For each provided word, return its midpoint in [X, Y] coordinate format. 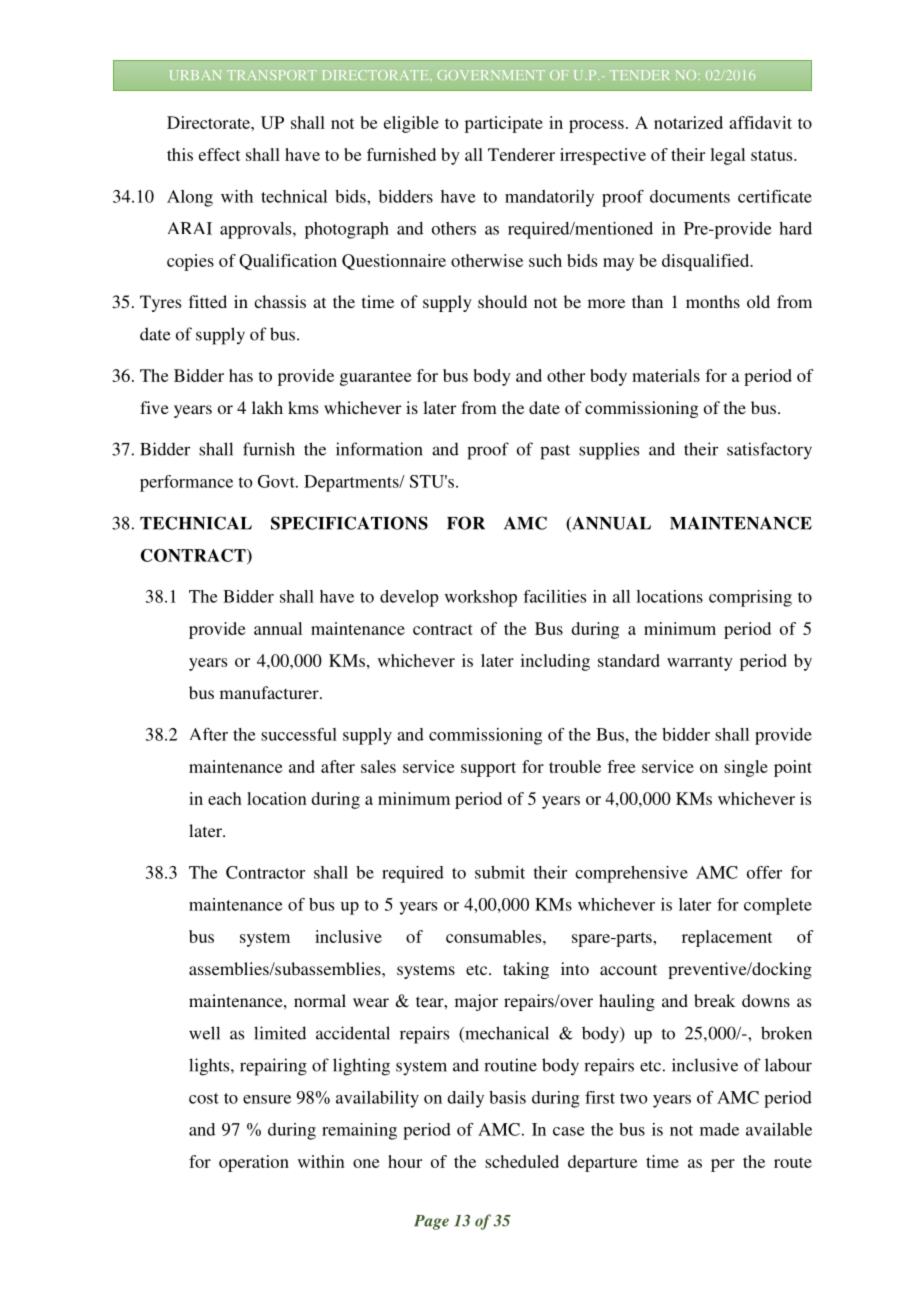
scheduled [522, 1161]
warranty [700, 663]
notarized [688, 122]
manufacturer [270, 692]
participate [504, 124]
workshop [481, 598]
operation [254, 1163]
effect [219, 154]
